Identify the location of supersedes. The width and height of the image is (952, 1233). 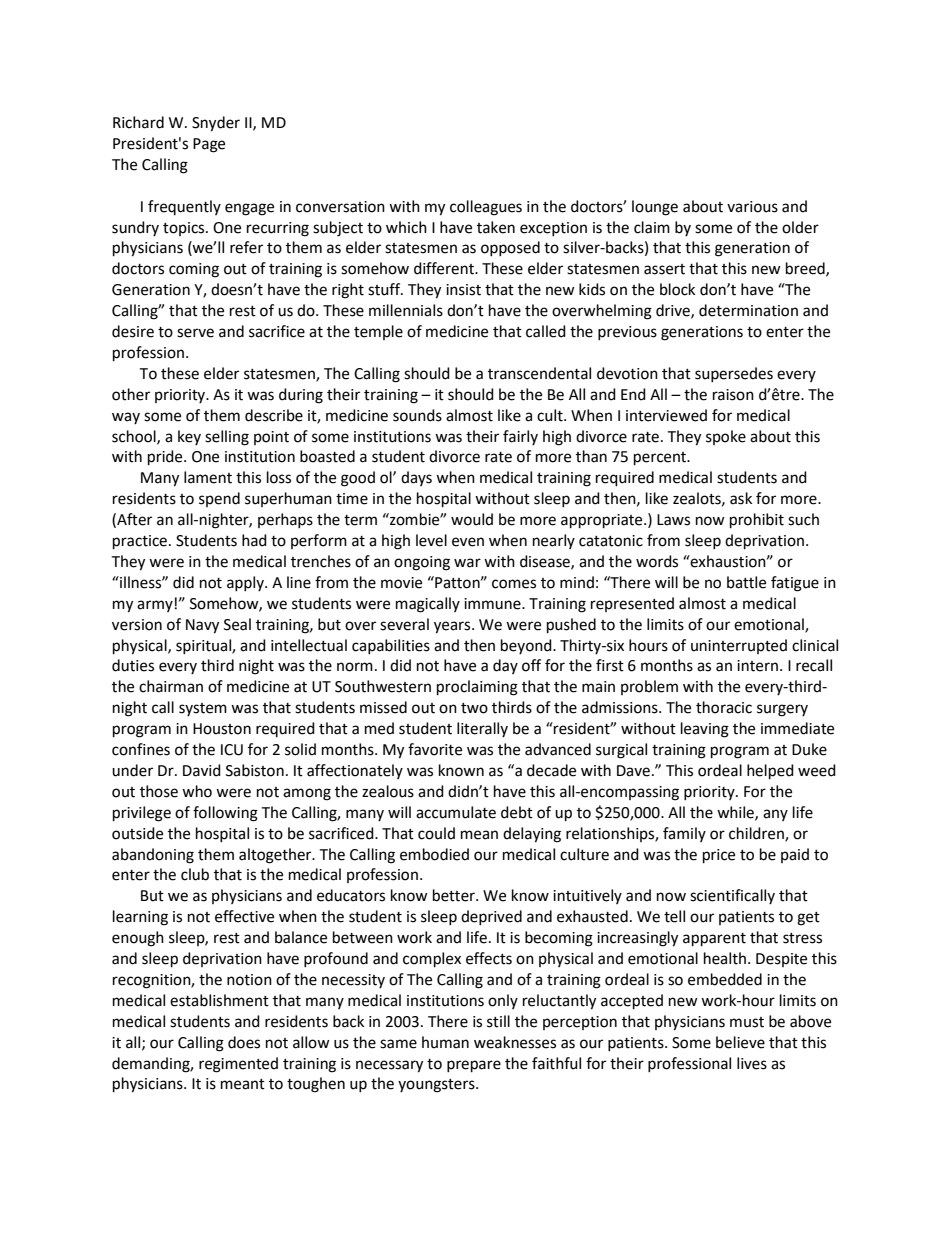
(734, 374).
